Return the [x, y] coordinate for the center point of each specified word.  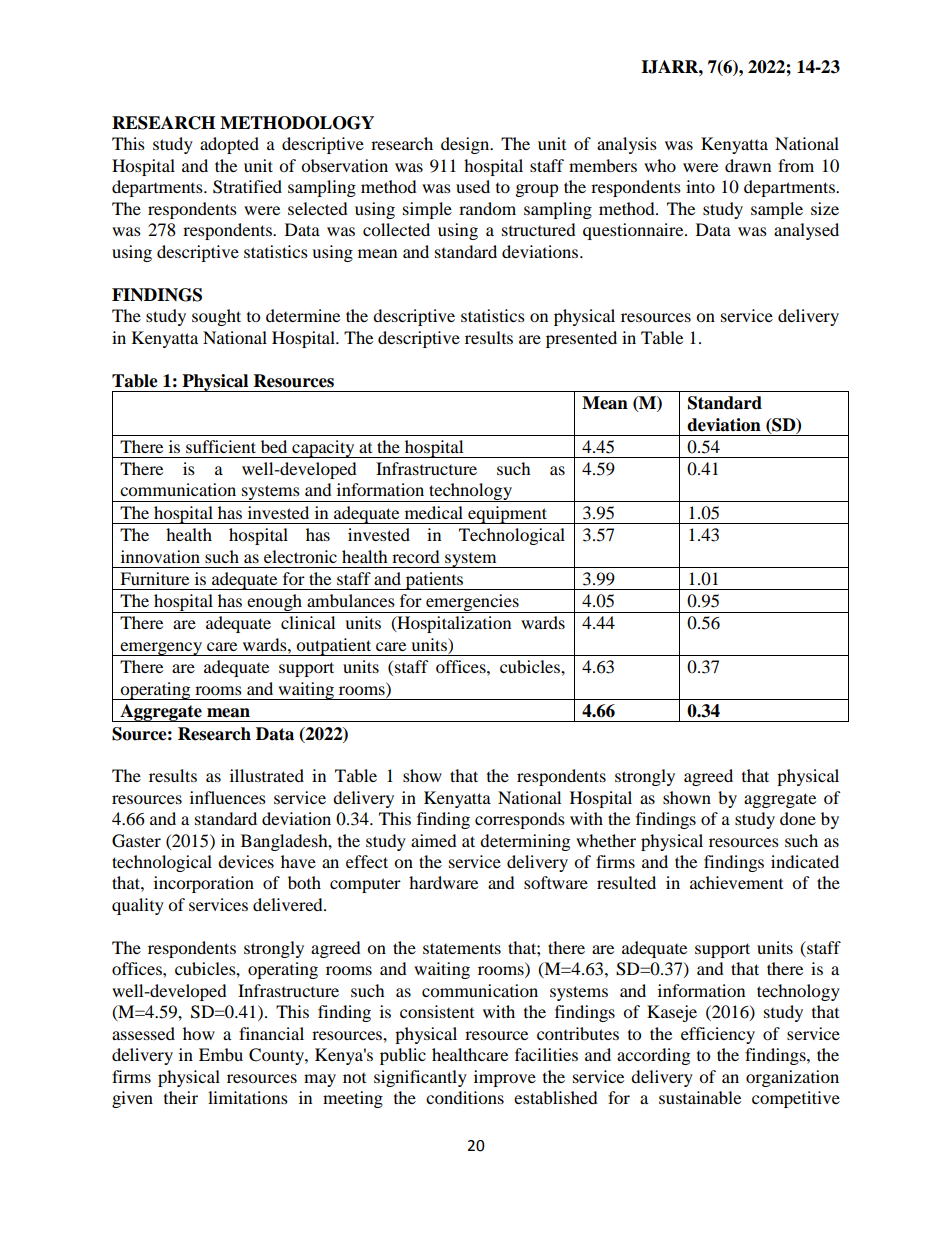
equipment [508, 515]
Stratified [247, 187]
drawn [748, 165]
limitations [248, 1097]
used [473, 186]
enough [274, 603]
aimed [434, 840]
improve [505, 1078]
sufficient [221, 446]
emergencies [472, 603]
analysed [806, 231]
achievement [736, 882]
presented [581, 339]
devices [246, 861]
